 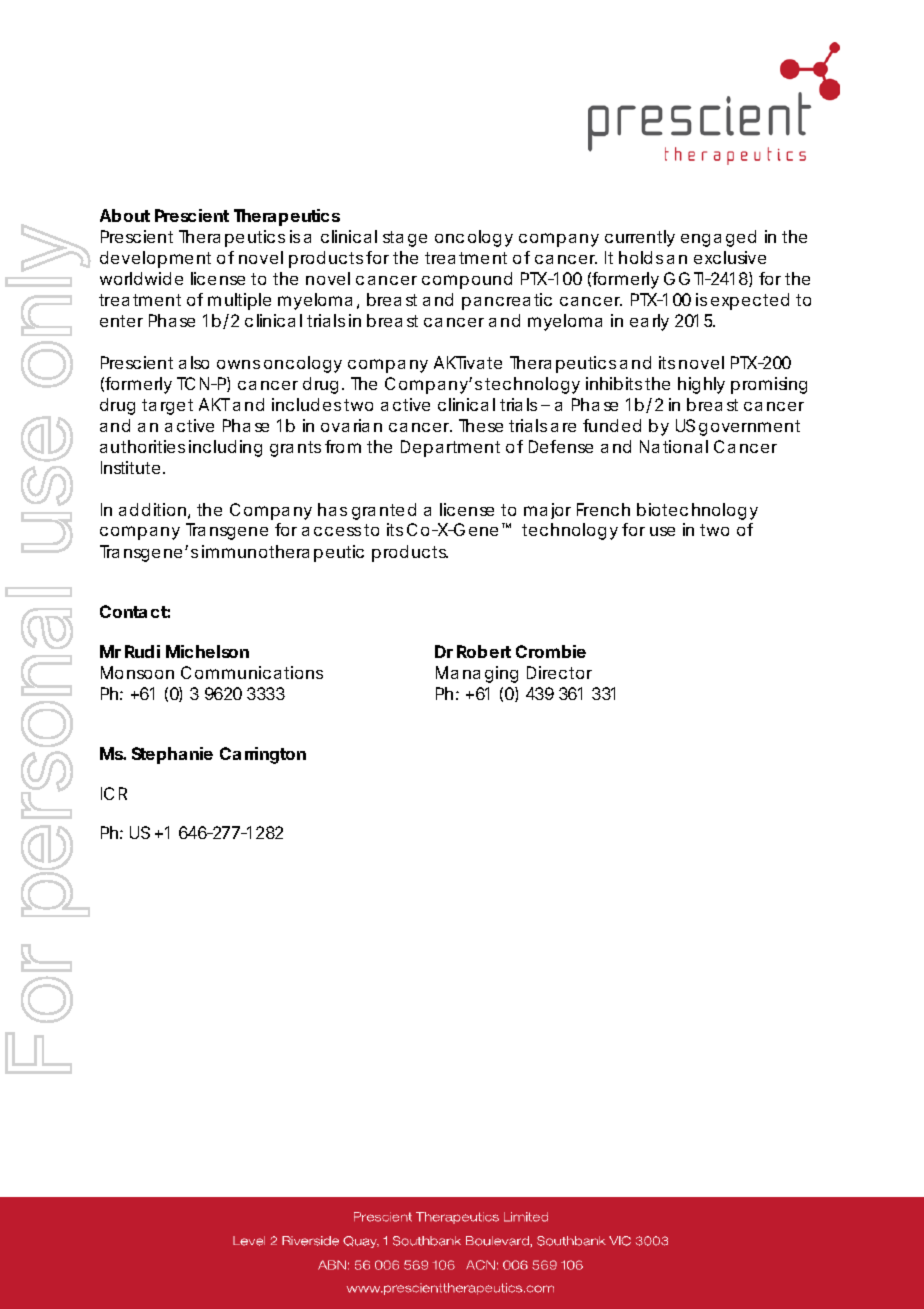 I want to click on Robert, so click(x=484, y=651).
